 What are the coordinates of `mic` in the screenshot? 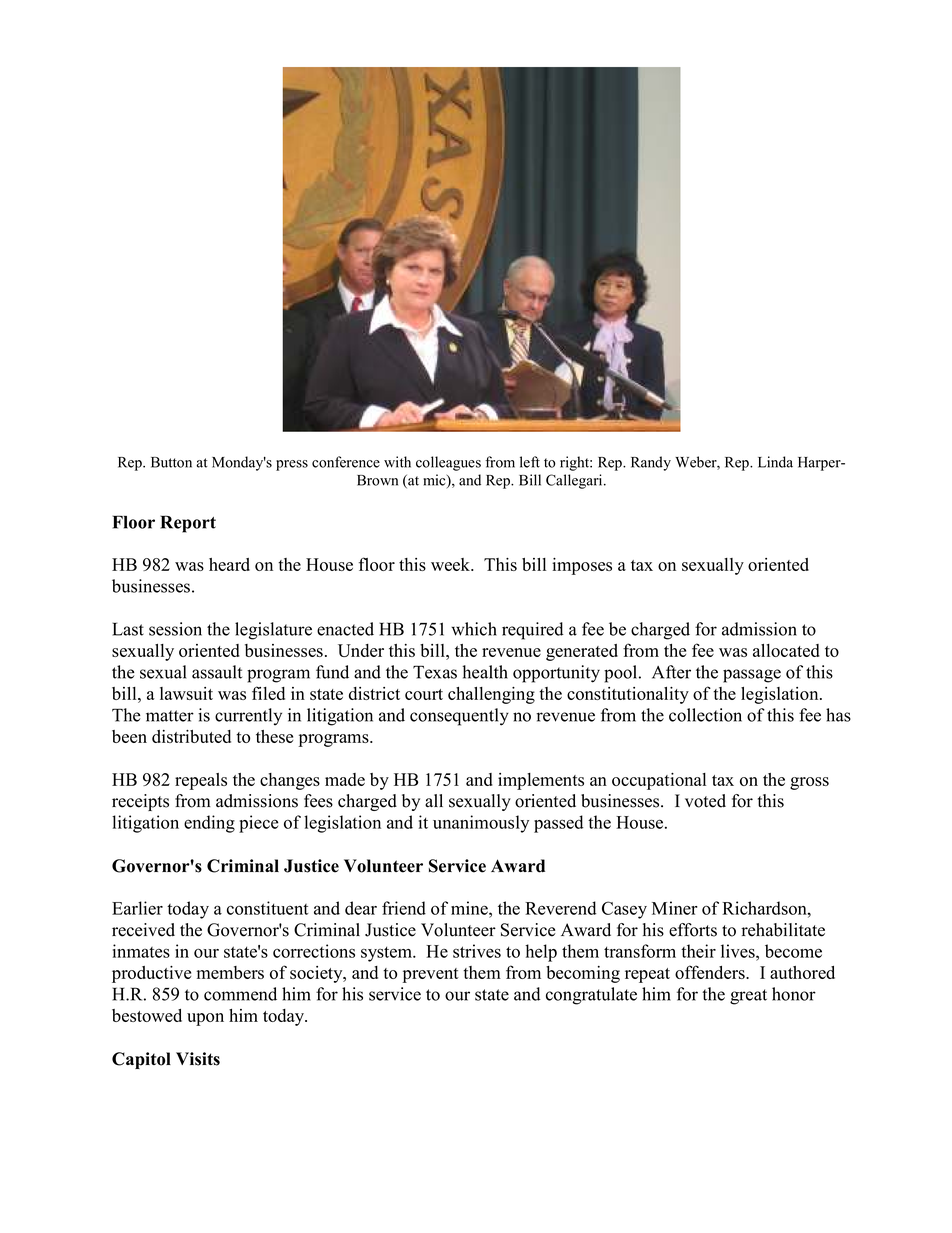 It's located at (435, 481).
